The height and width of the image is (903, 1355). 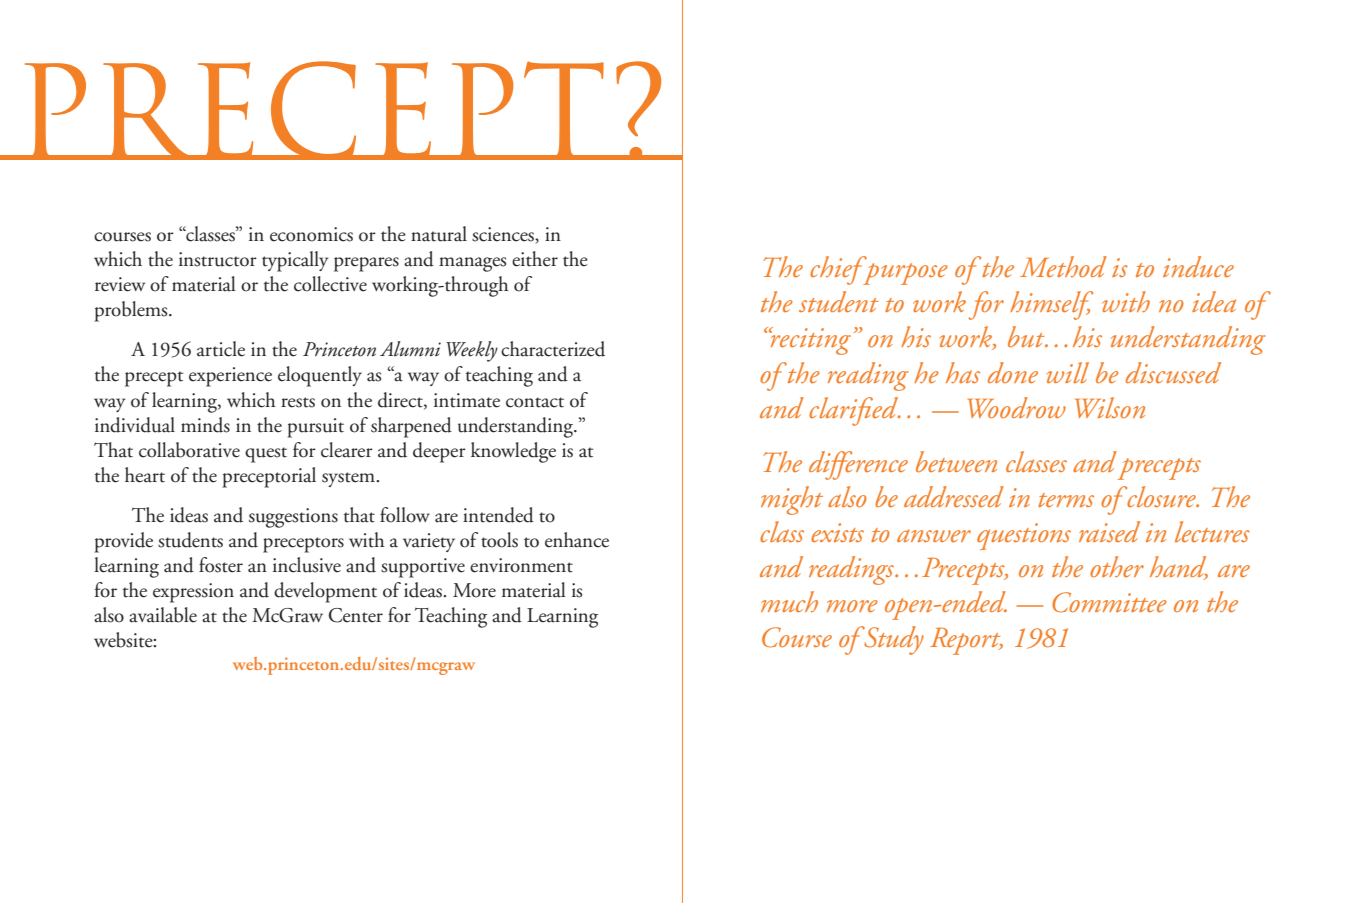 I want to click on instructor, so click(x=218, y=259).
